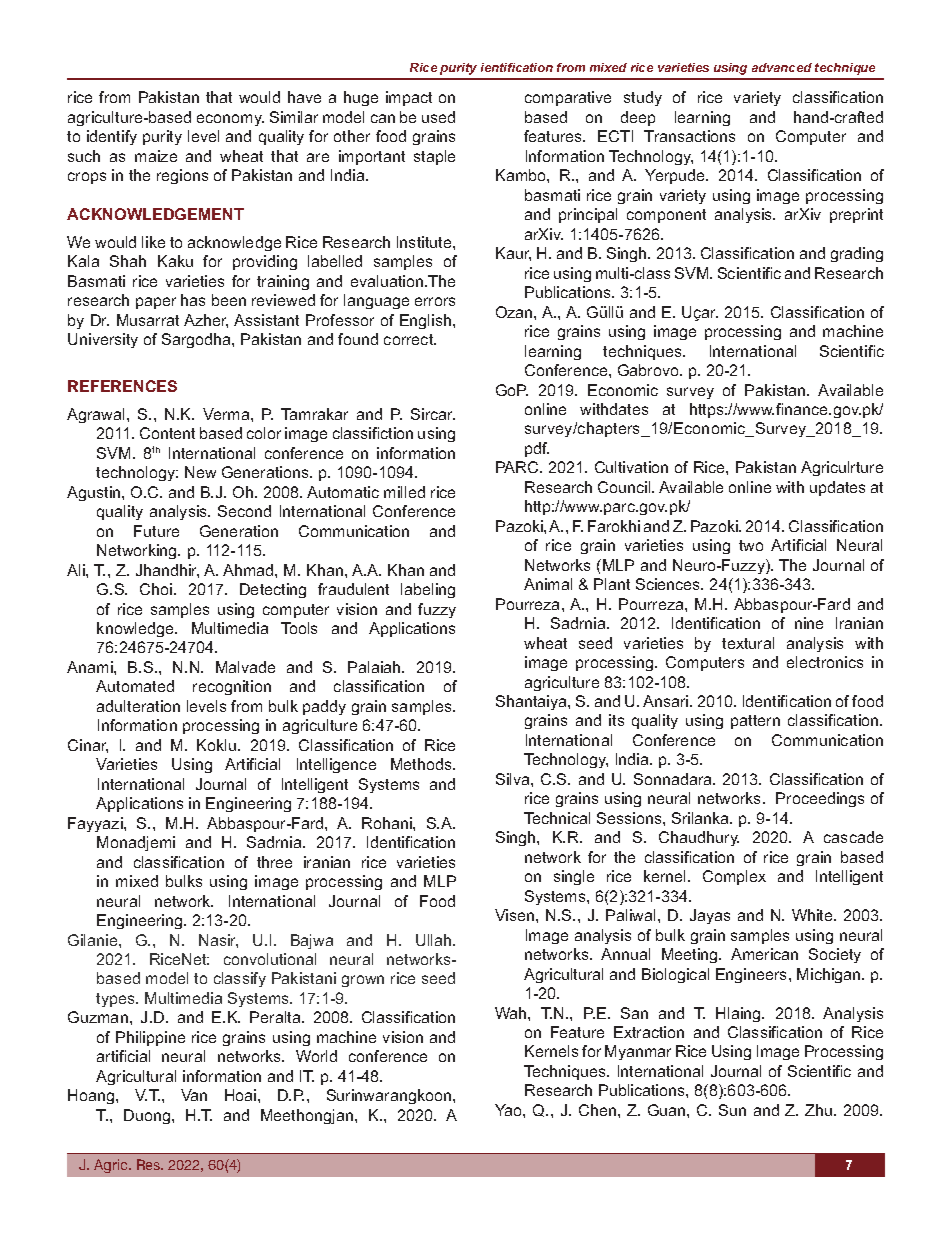 The image size is (952, 1238). Describe the element at coordinates (512, 1013) in the document. I see `Wah` at that location.
